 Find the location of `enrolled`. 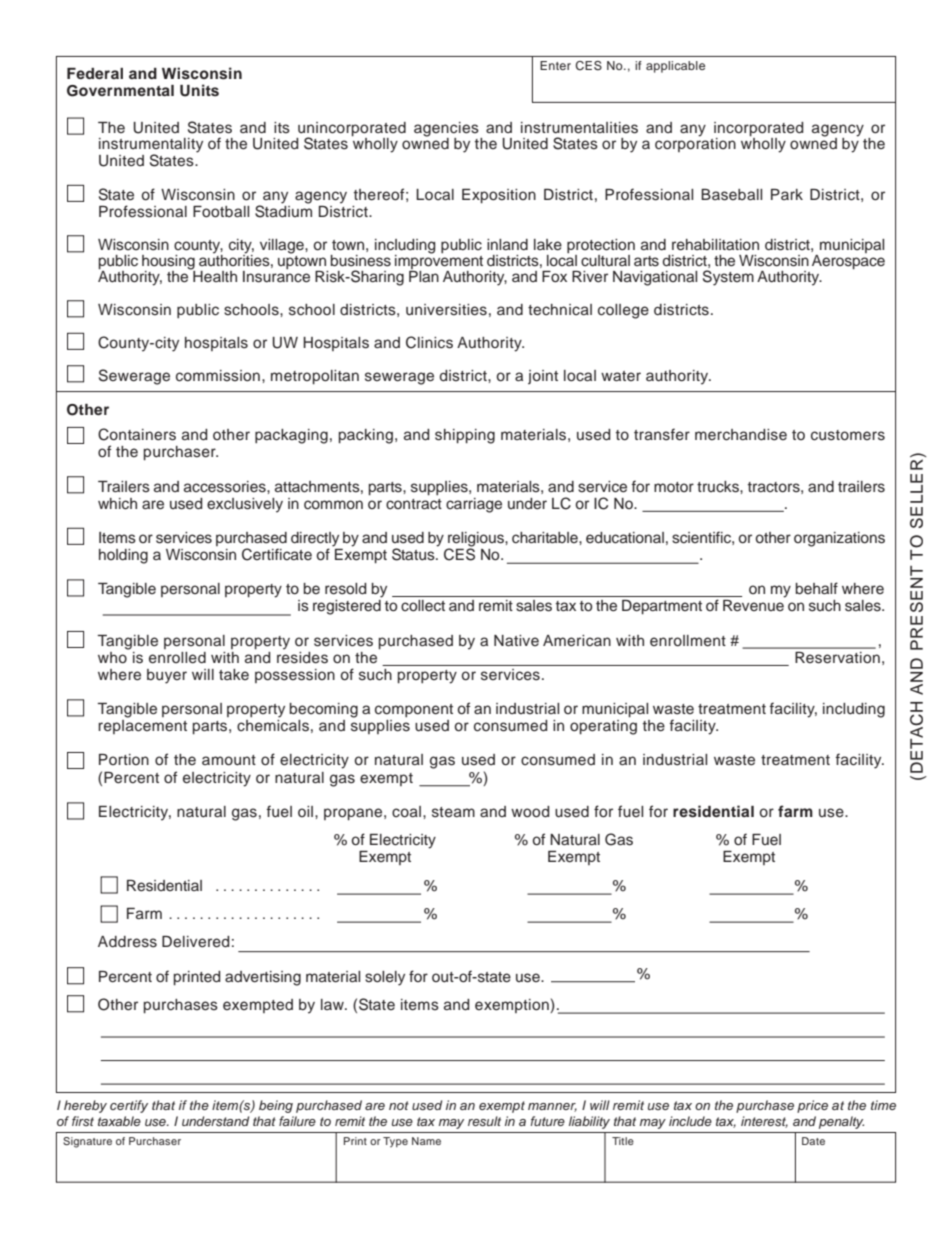

enrolled is located at coordinates (177, 658).
